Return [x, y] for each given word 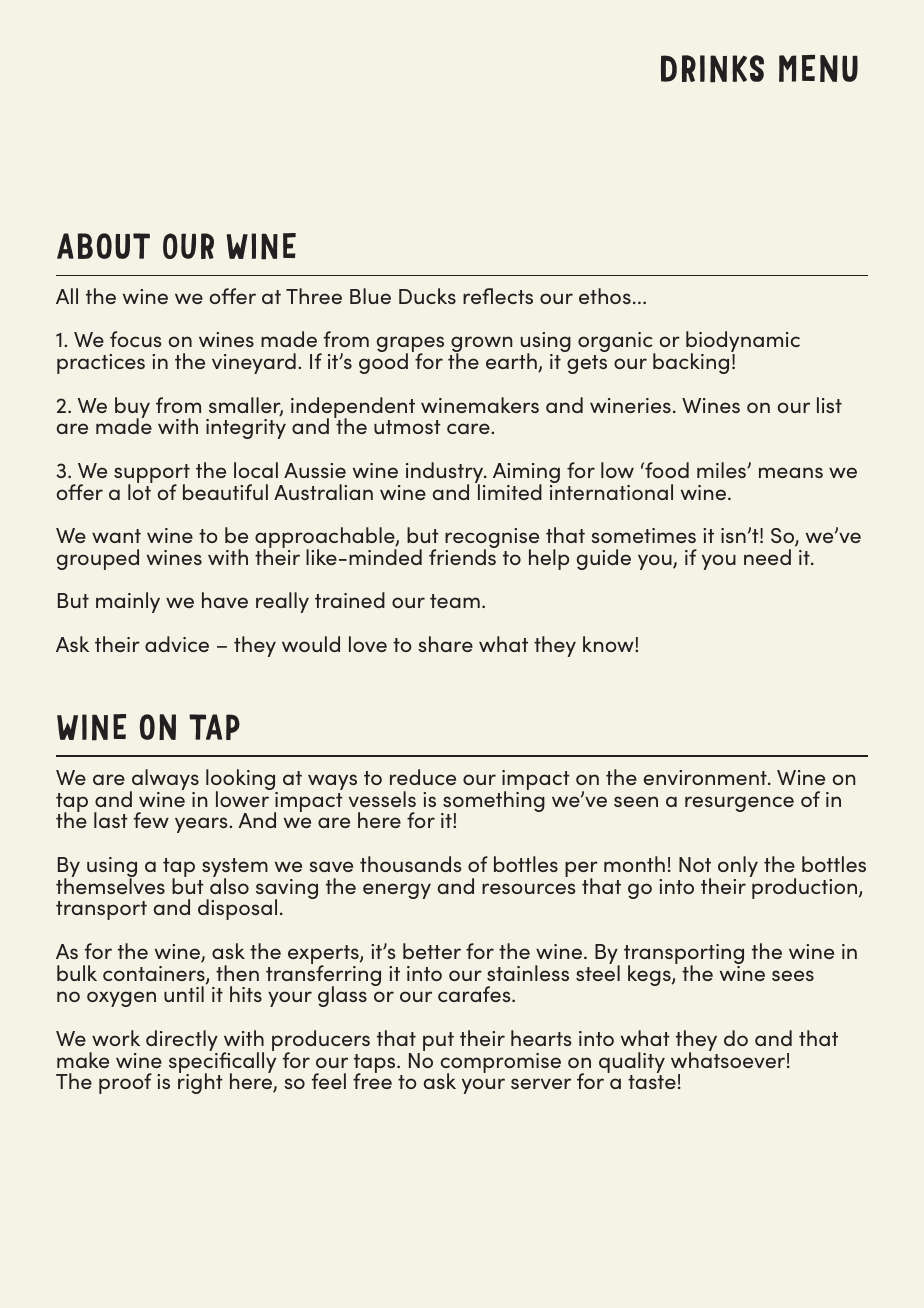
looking [242, 781]
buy [132, 409]
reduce [423, 777]
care [469, 428]
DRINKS [712, 69]
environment [706, 777]
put [438, 1041]
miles [722, 470]
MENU [818, 68]
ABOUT [103, 246]
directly [182, 1042]
